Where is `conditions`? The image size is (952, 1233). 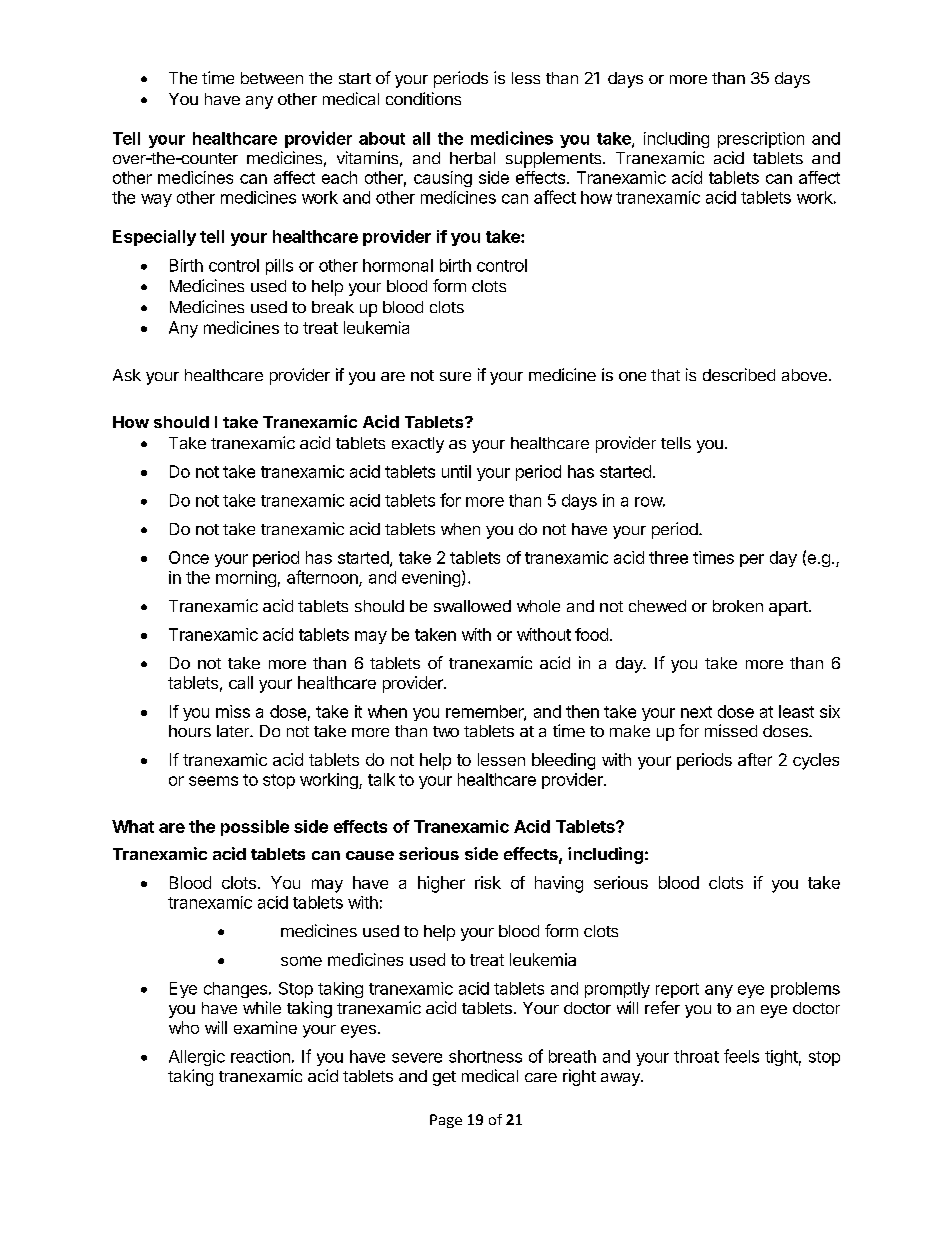 conditions is located at coordinates (423, 98).
